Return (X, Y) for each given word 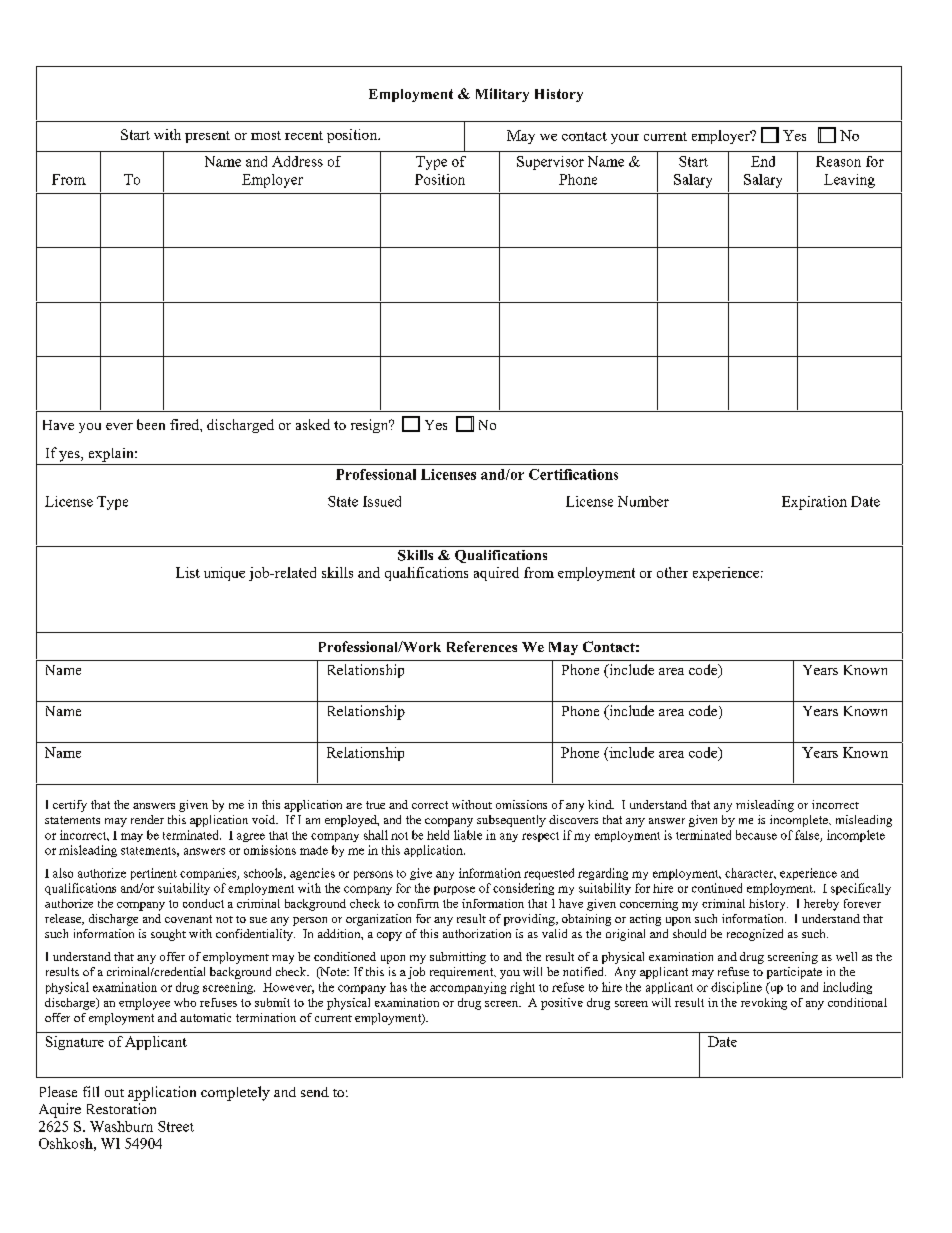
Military (502, 95)
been (151, 424)
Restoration (121, 1108)
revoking (764, 1004)
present (207, 137)
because (756, 835)
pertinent (154, 874)
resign (371, 426)
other (672, 572)
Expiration (814, 503)
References (482, 646)
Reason (838, 161)
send (315, 1092)
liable (468, 835)
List (188, 572)
